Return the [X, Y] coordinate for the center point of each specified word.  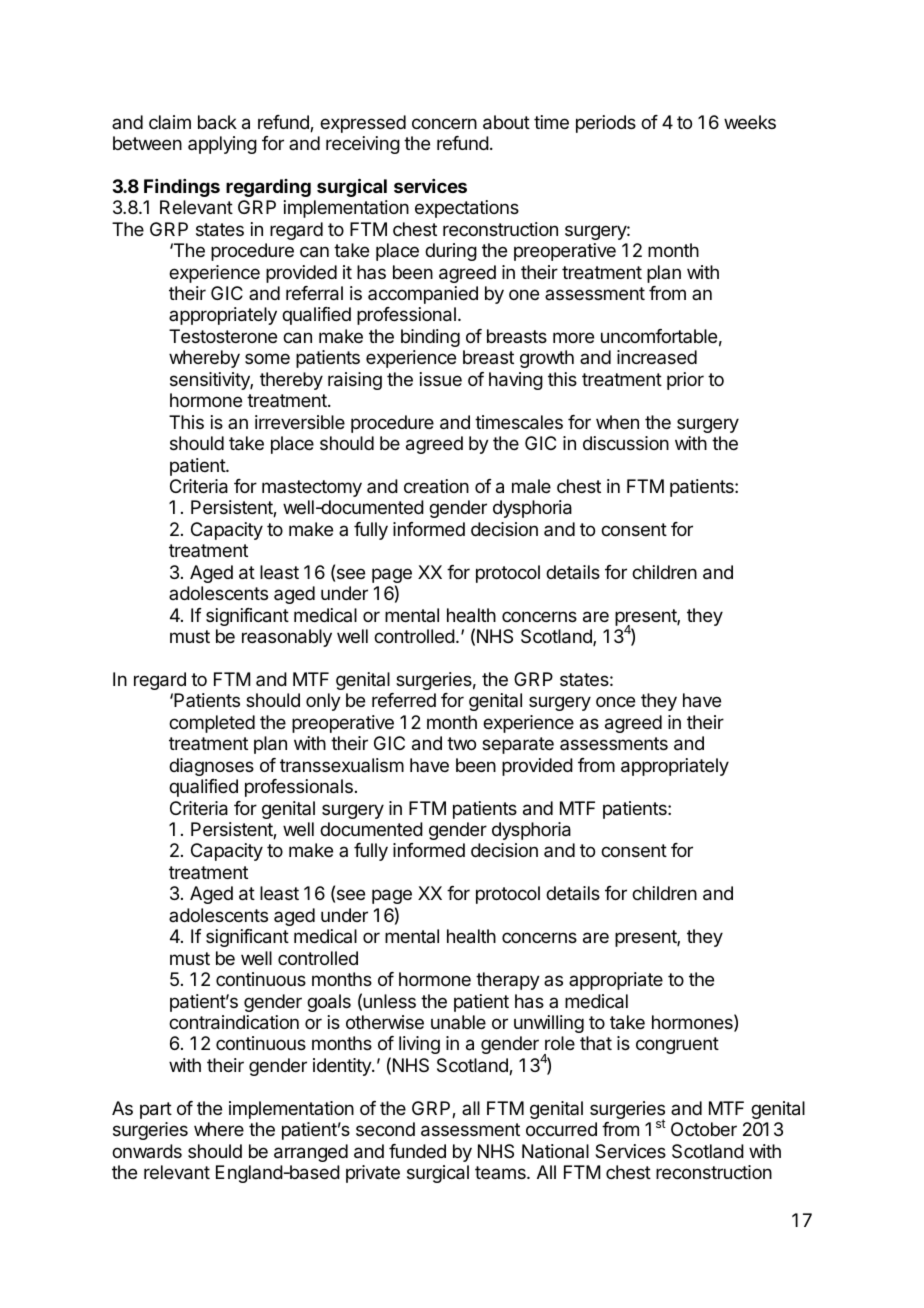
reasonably [287, 638]
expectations [467, 209]
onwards [147, 1151]
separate [518, 745]
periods [606, 124]
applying [222, 145]
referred [404, 700]
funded [417, 1151]
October [704, 1129]
